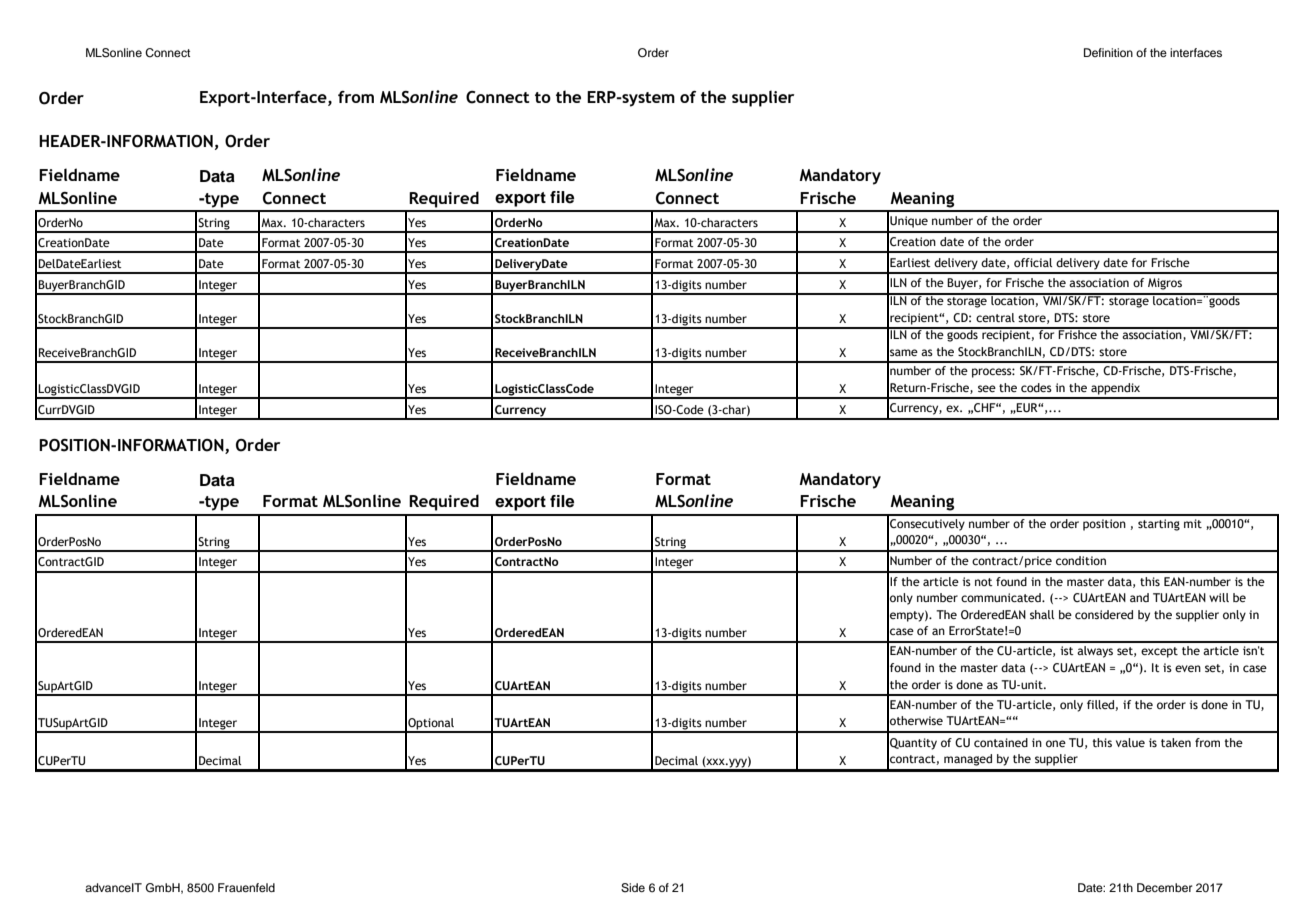 Image resolution: width=1308 pixels, height=924 pixels. What do you see at coordinates (987, 388) in the screenshot?
I see `see` at bounding box center [987, 388].
